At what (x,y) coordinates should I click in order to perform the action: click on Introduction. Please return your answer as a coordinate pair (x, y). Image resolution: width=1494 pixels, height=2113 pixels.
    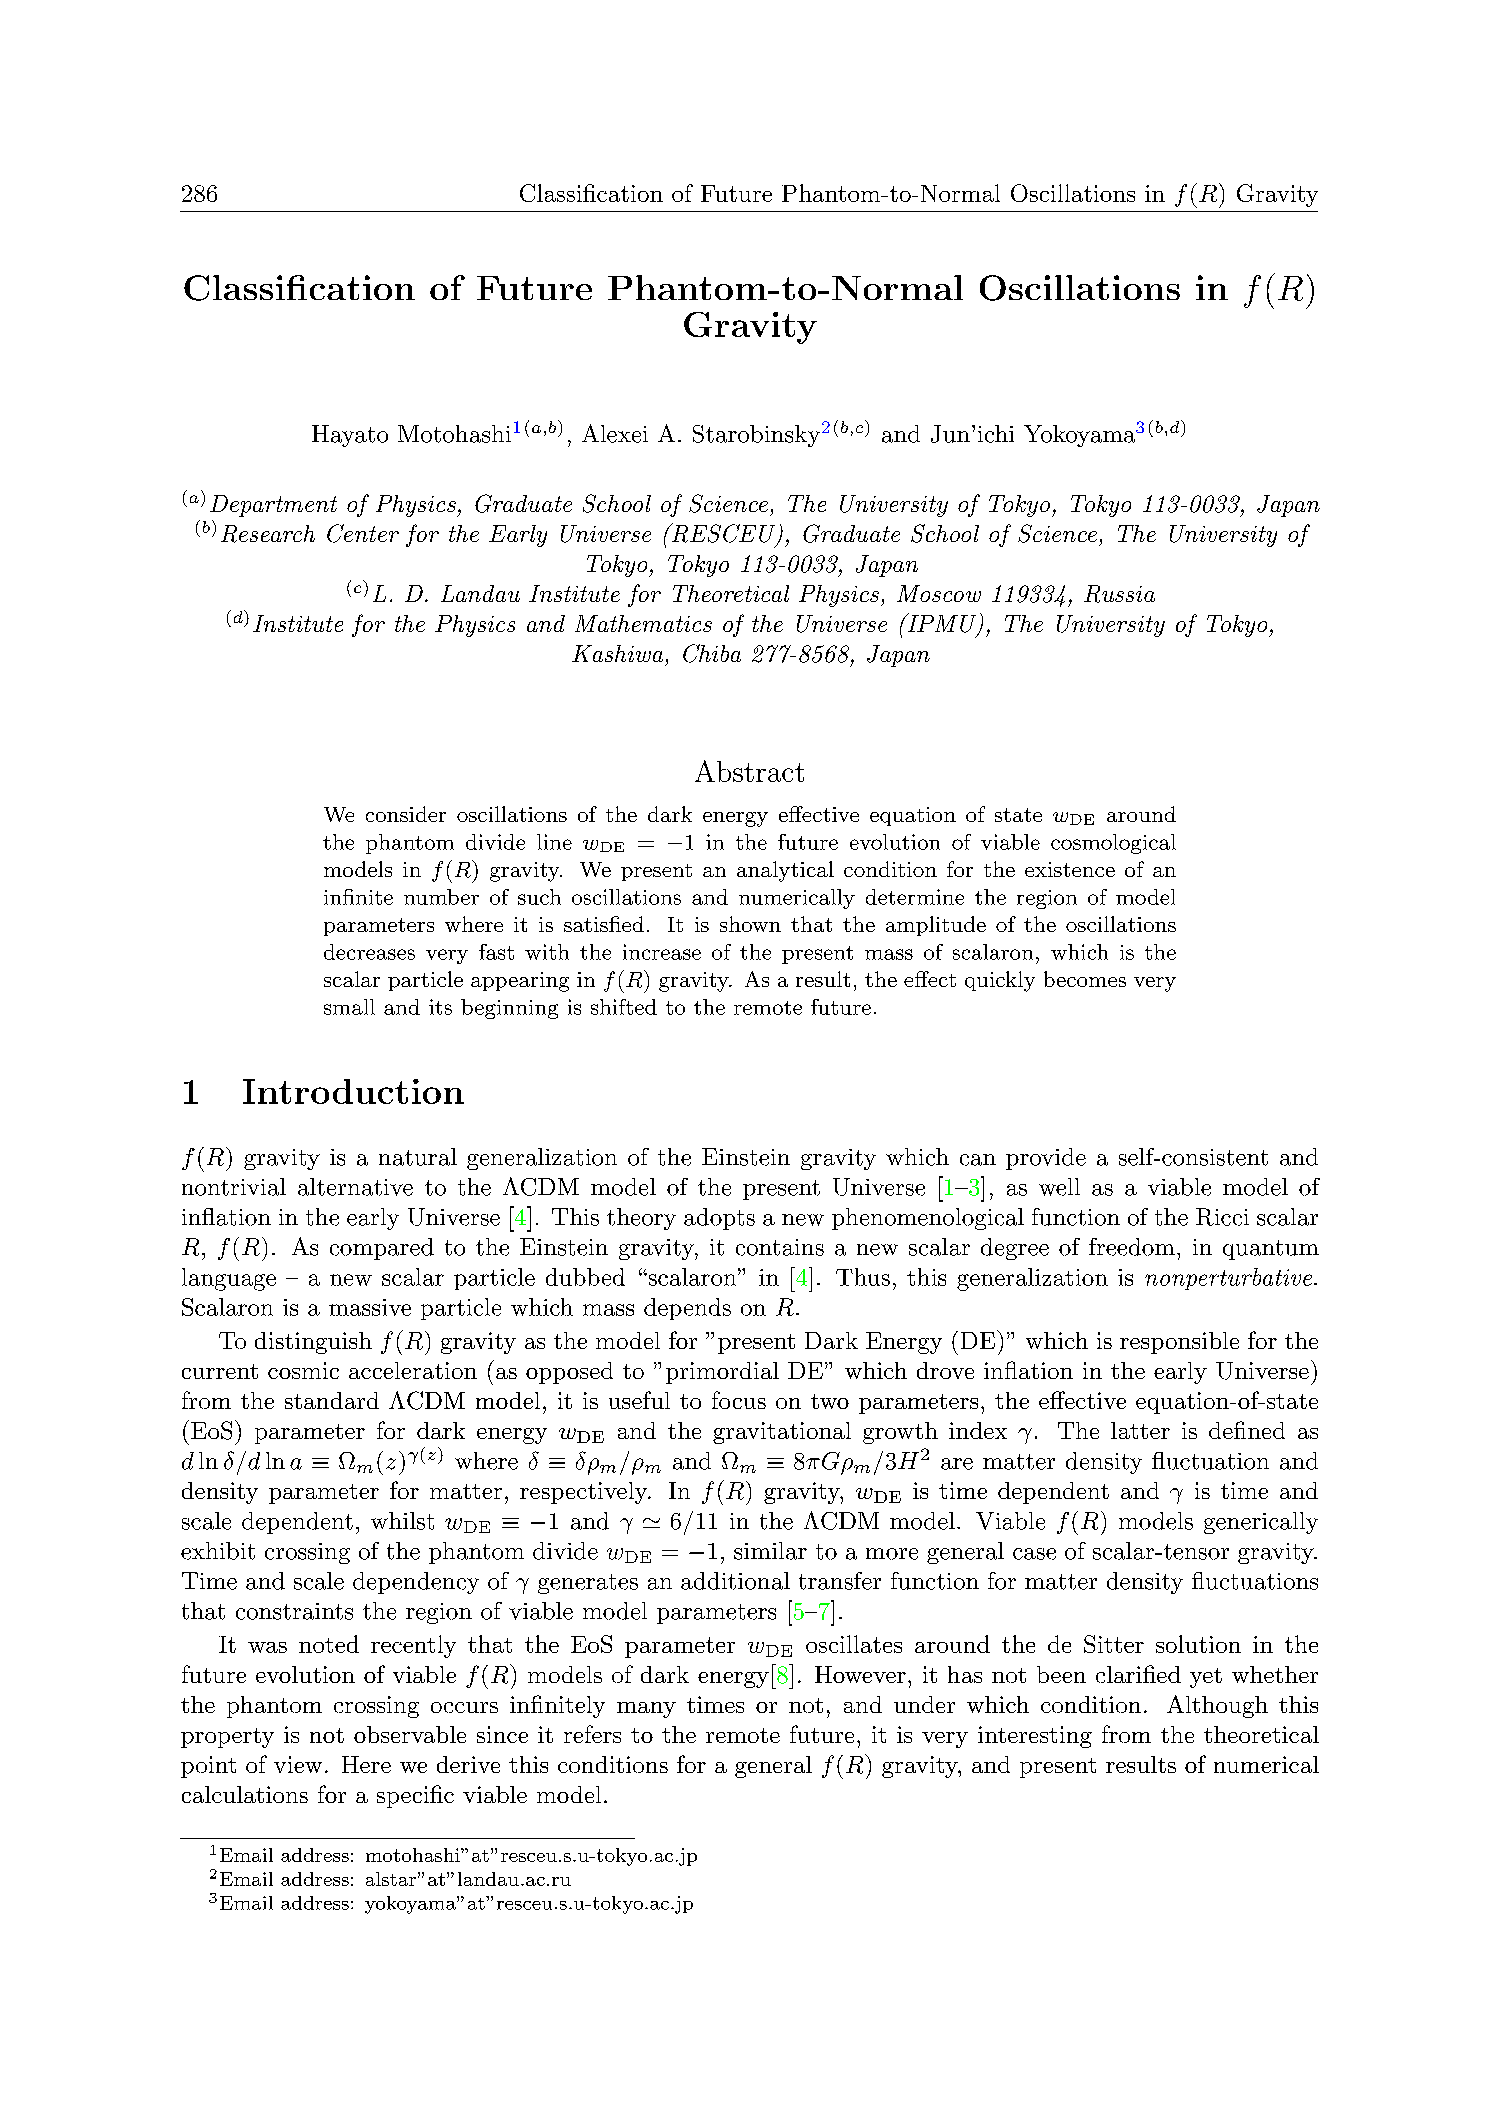
    Looking at the image, I should click on (353, 1091).
